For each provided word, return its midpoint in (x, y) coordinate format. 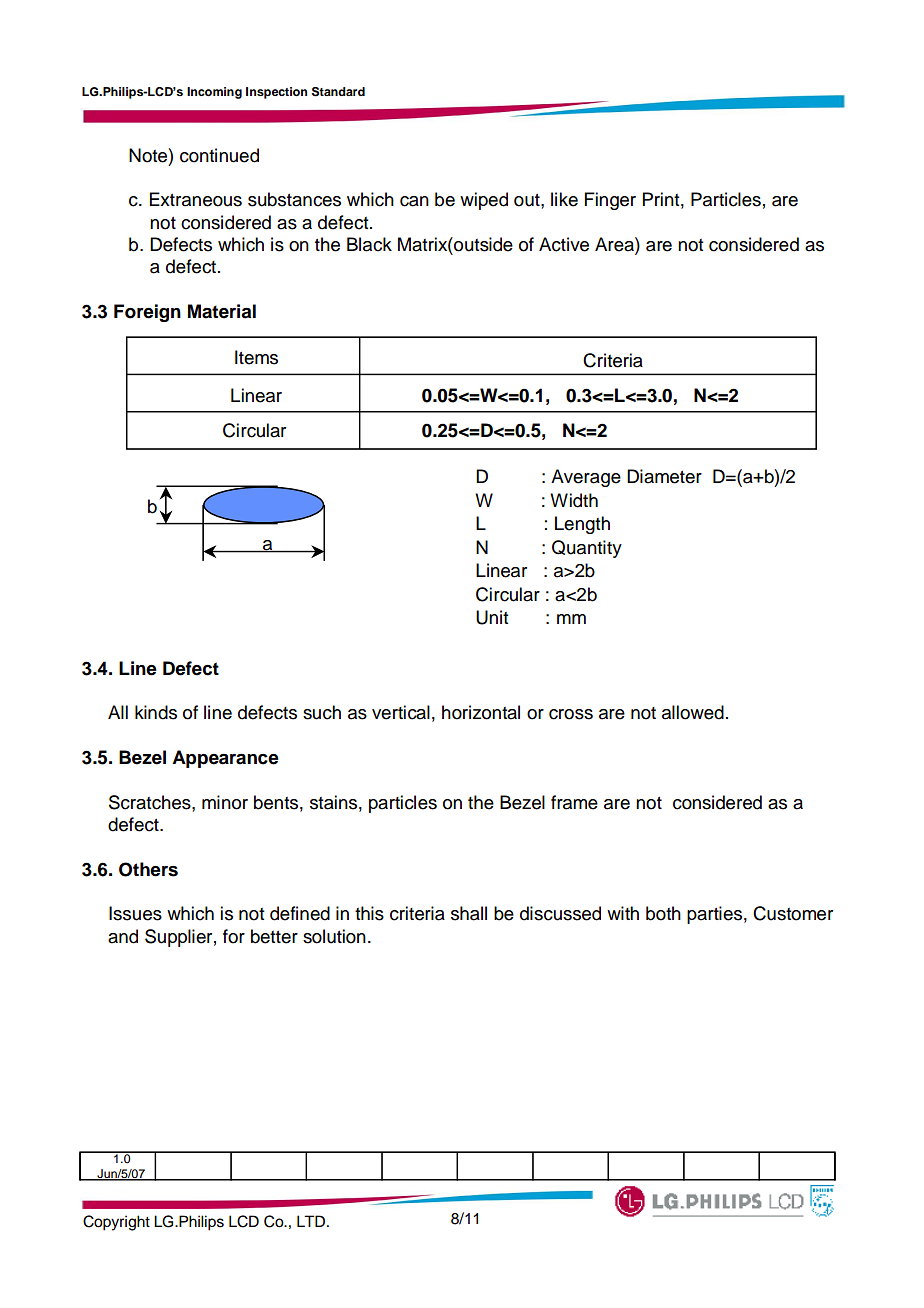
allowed (693, 712)
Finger (610, 201)
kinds (156, 712)
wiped (484, 201)
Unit (492, 617)
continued (219, 155)
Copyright (116, 1223)
